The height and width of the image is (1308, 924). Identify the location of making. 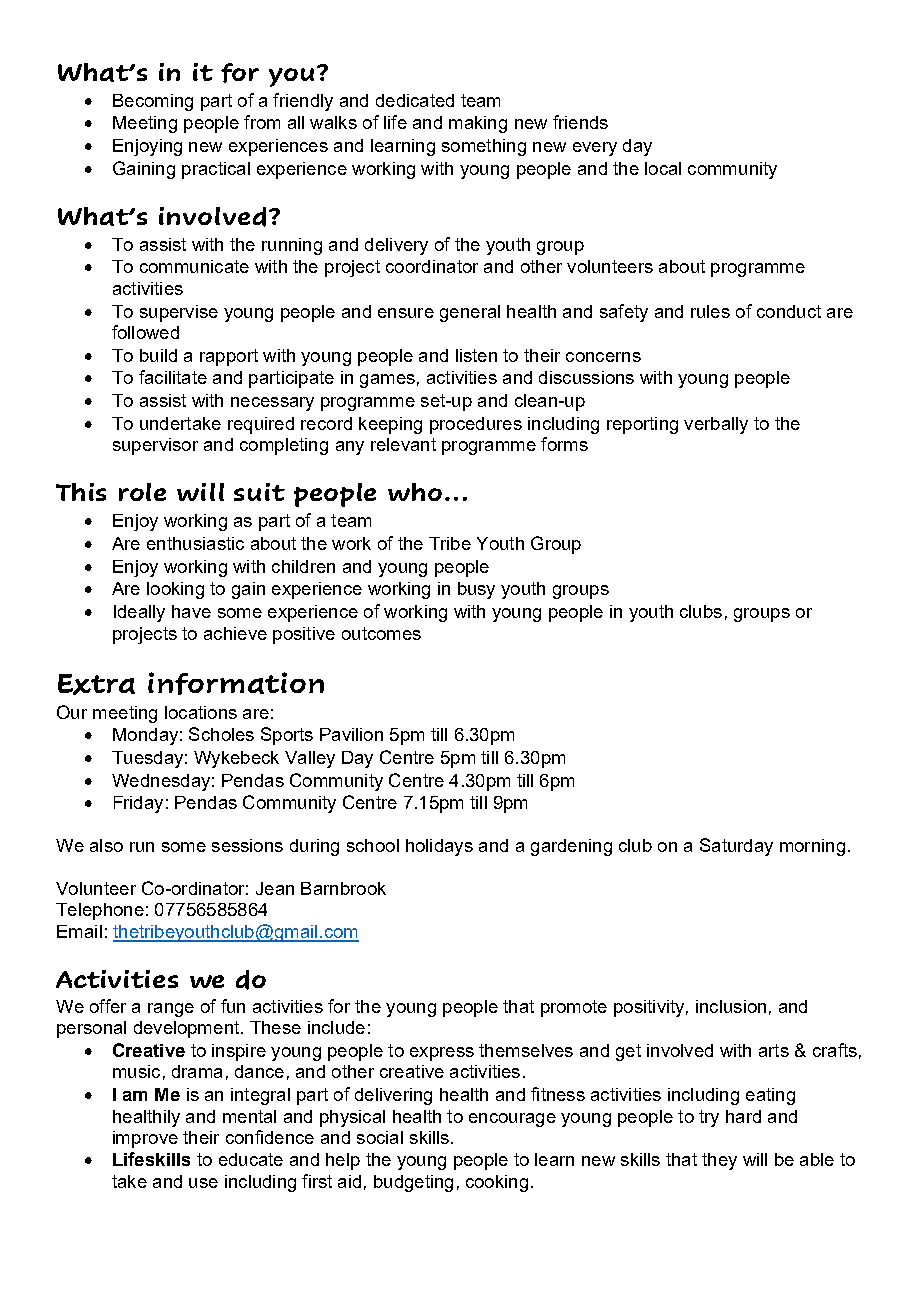
(478, 124).
